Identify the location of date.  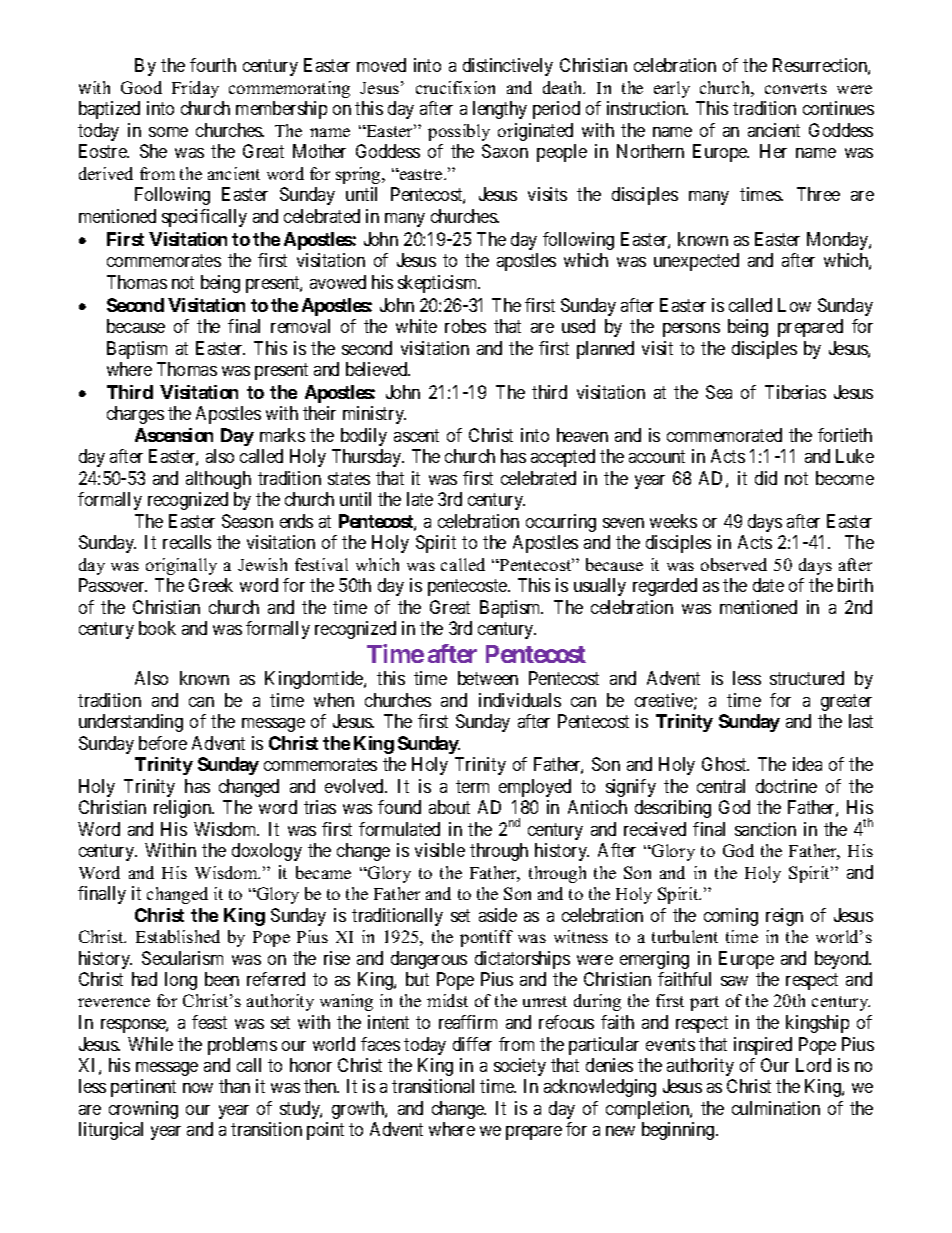
(768, 585).
